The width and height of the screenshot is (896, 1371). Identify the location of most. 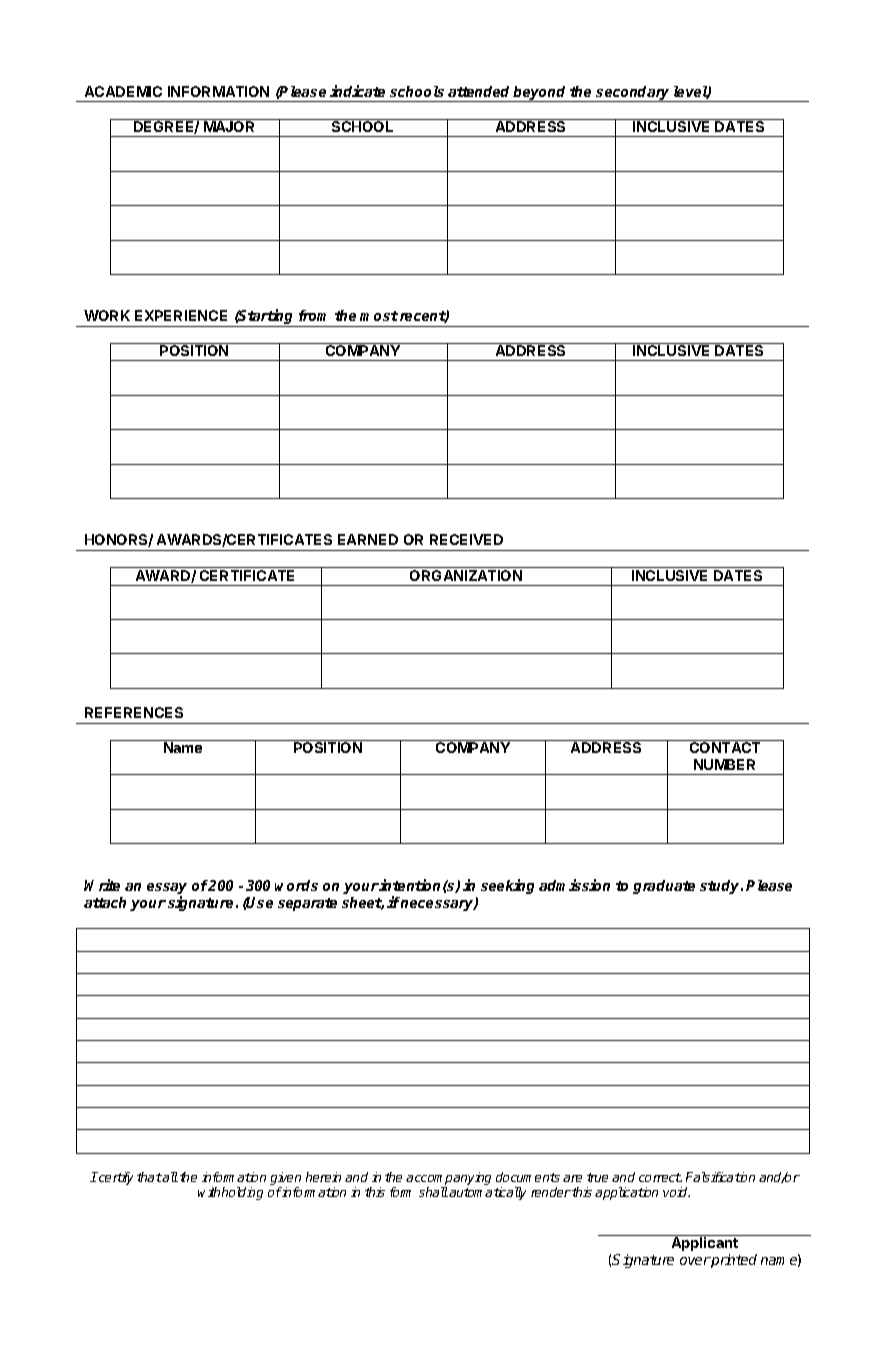
(379, 316).
